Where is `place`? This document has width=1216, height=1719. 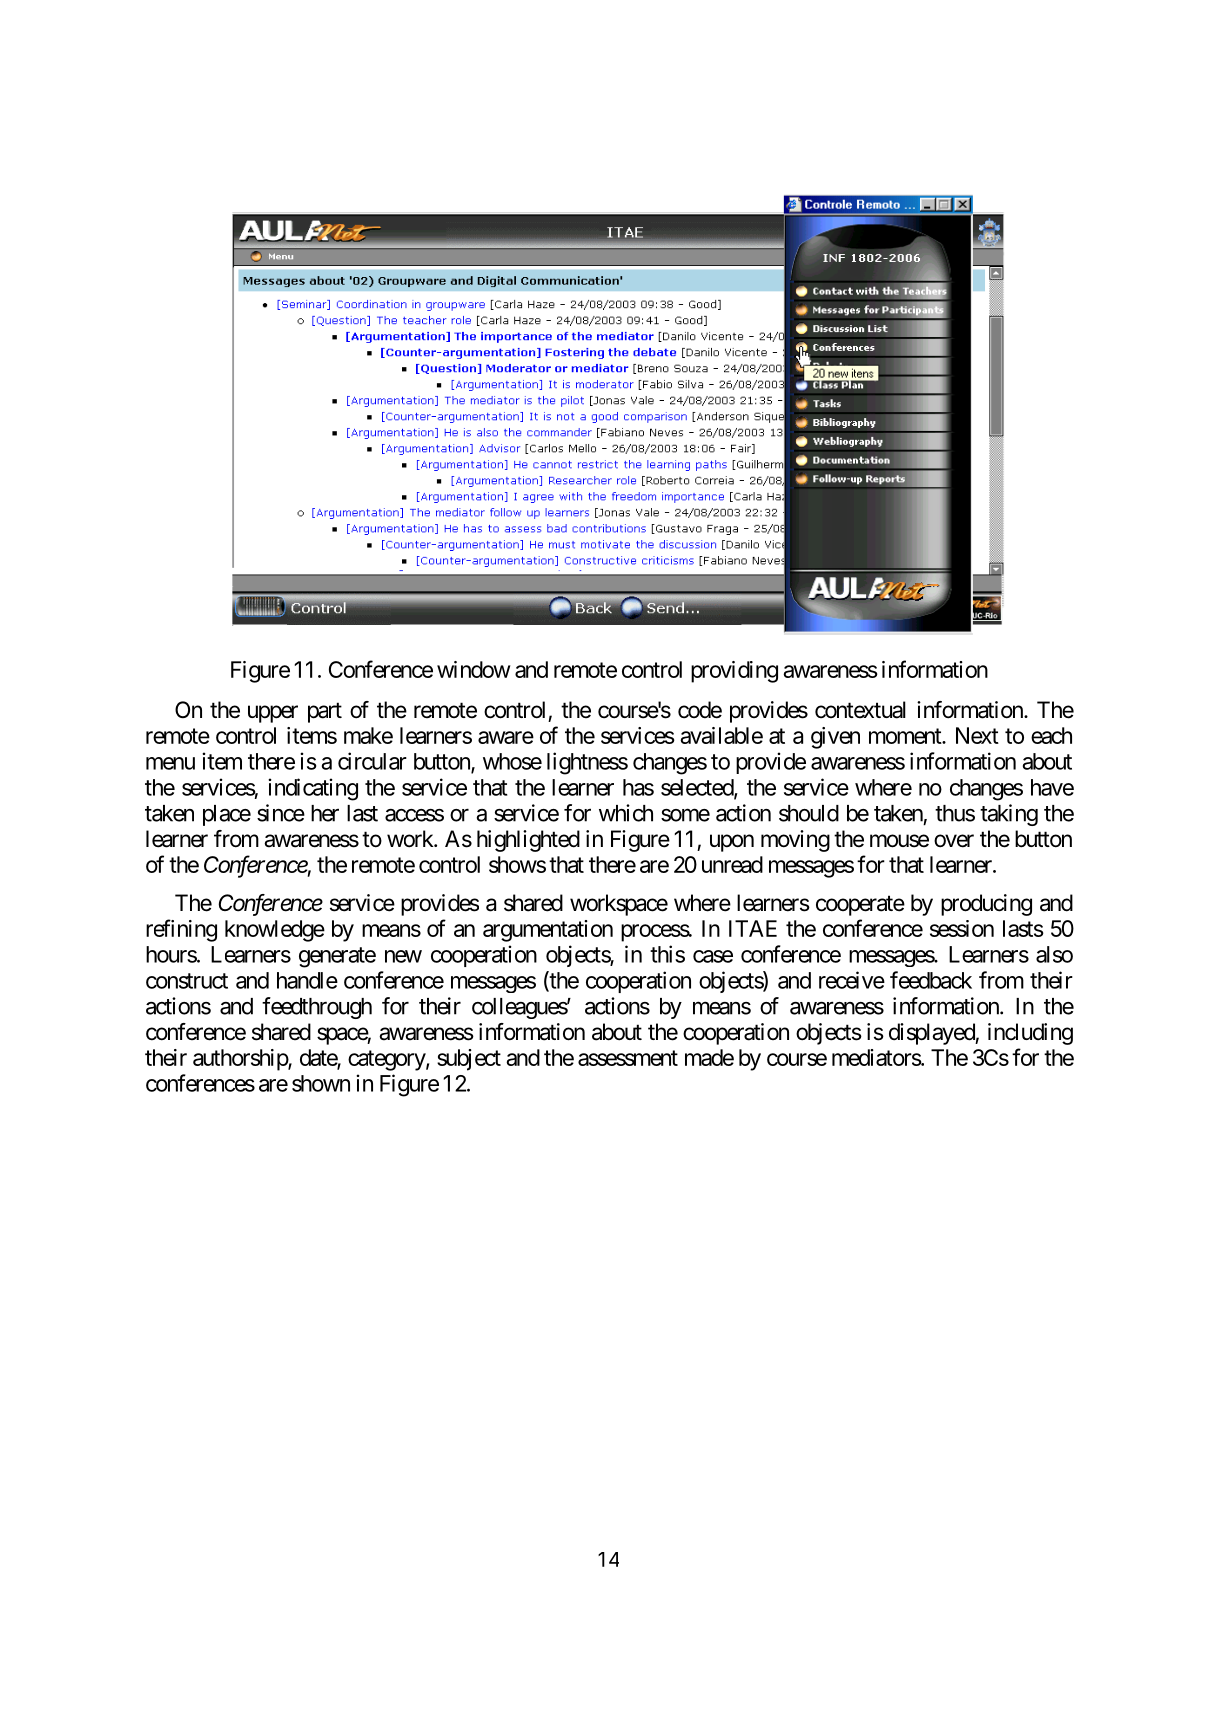
place is located at coordinates (227, 815).
